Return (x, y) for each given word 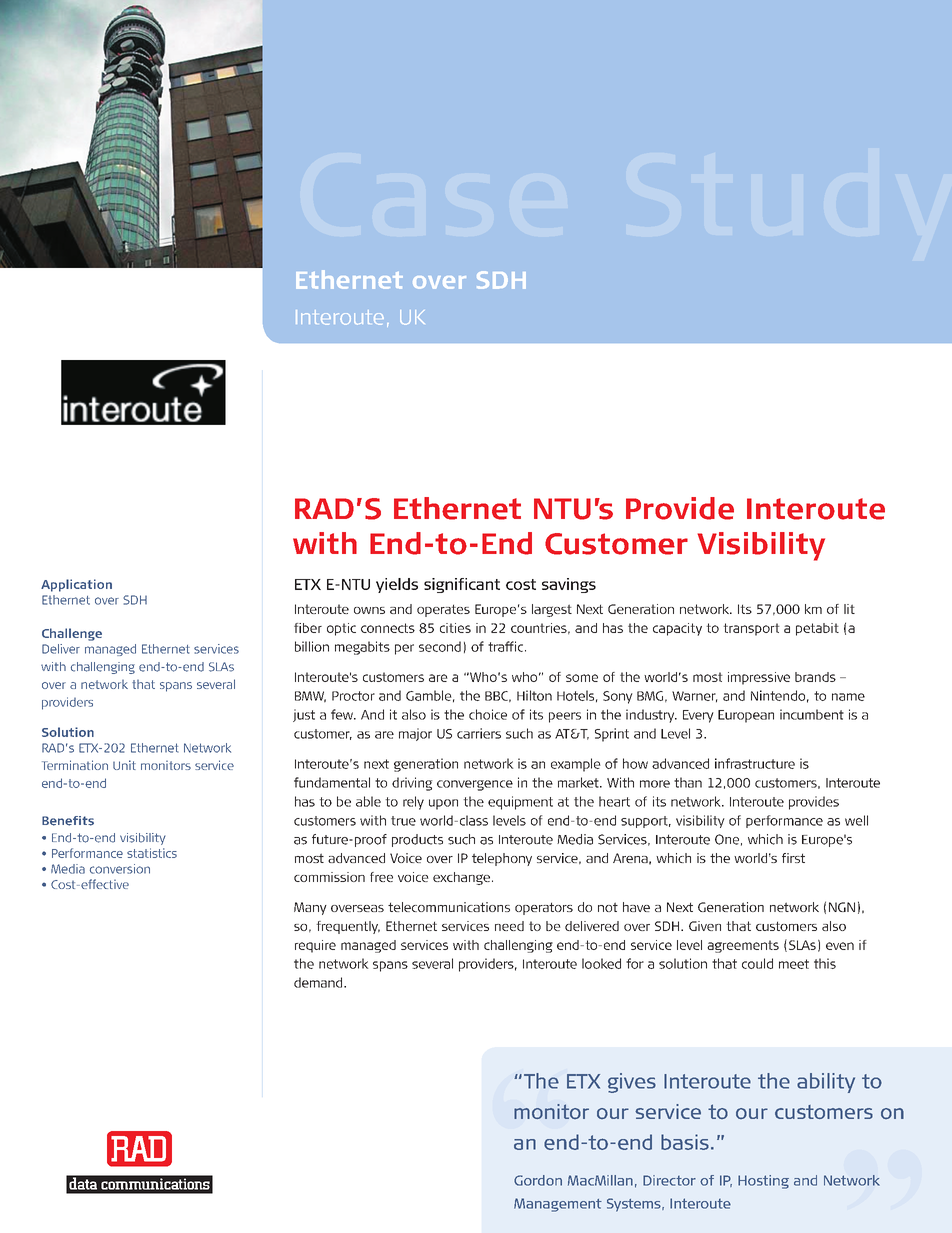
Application (76, 585)
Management (558, 1205)
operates (443, 610)
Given (705, 926)
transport (751, 629)
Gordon (538, 1180)
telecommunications (449, 907)
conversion (120, 869)
